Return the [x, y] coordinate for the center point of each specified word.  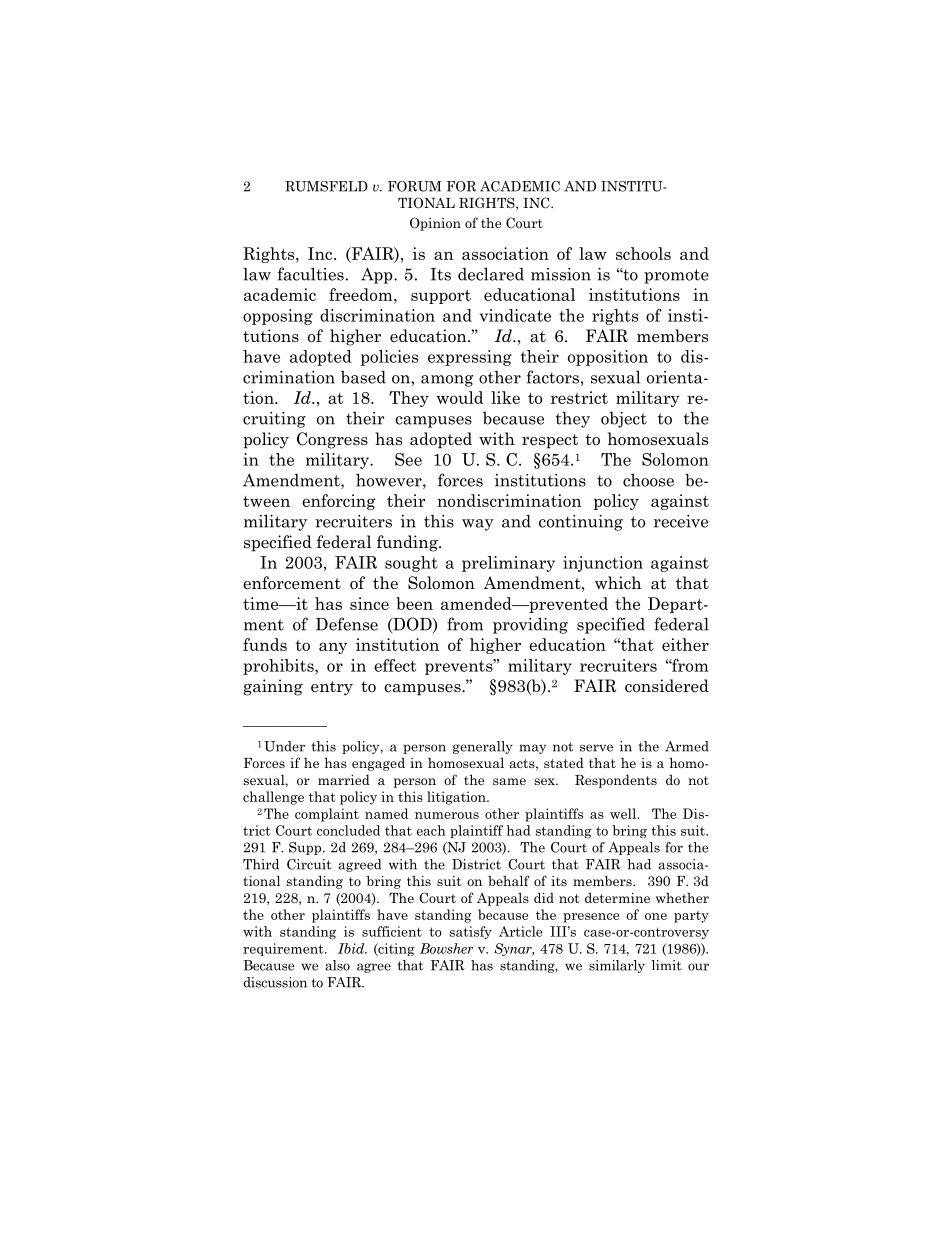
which [618, 583]
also [337, 965]
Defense [347, 624]
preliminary [508, 564]
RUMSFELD [326, 186]
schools [643, 253]
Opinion [435, 224]
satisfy [470, 932]
